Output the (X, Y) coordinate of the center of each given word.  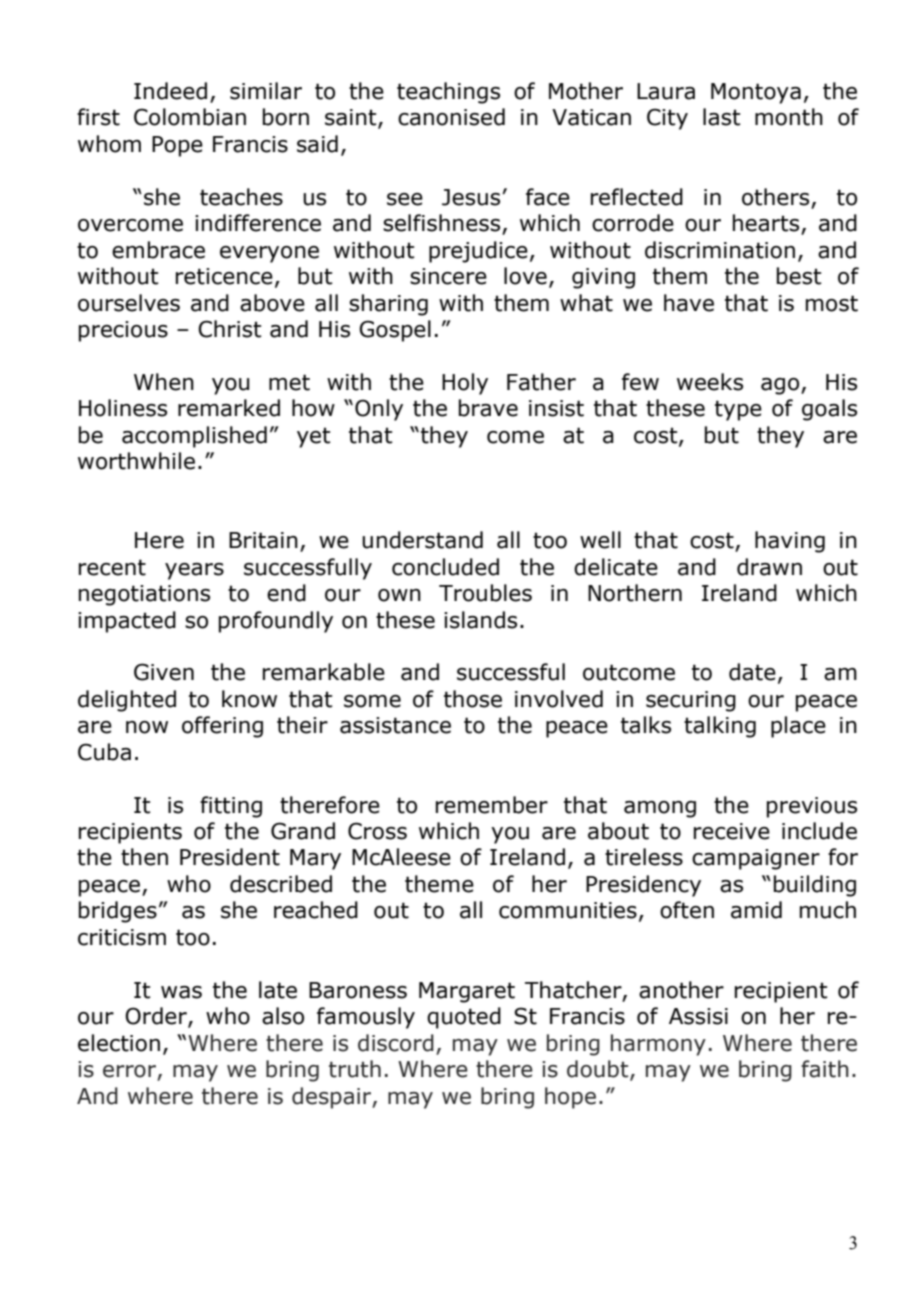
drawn (769, 567)
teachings (448, 93)
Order (157, 1017)
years (194, 571)
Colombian (190, 117)
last (722, 117)
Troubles (485, 593)
